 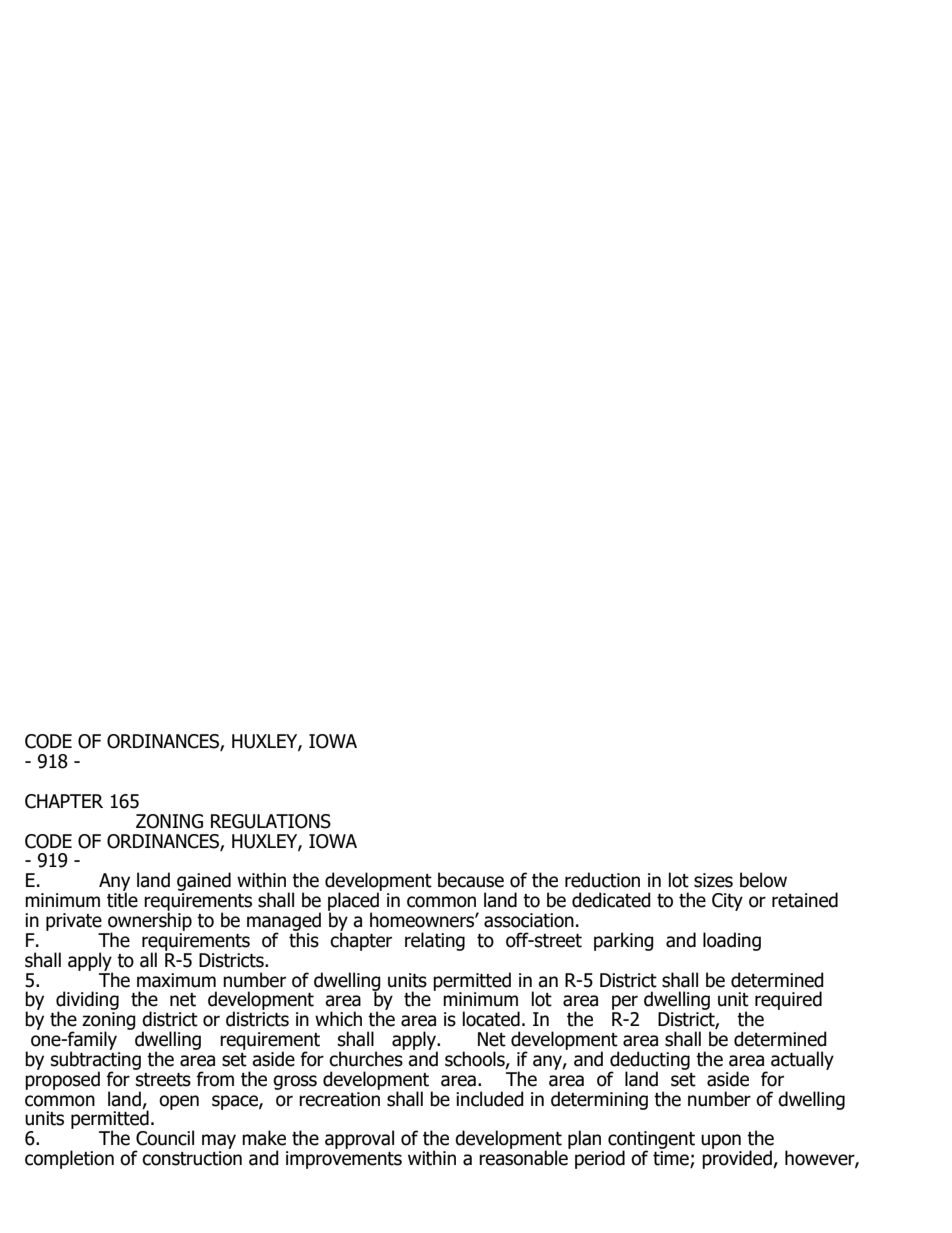 I want to click on REGULATIONS, so click(x=271, y=821).
